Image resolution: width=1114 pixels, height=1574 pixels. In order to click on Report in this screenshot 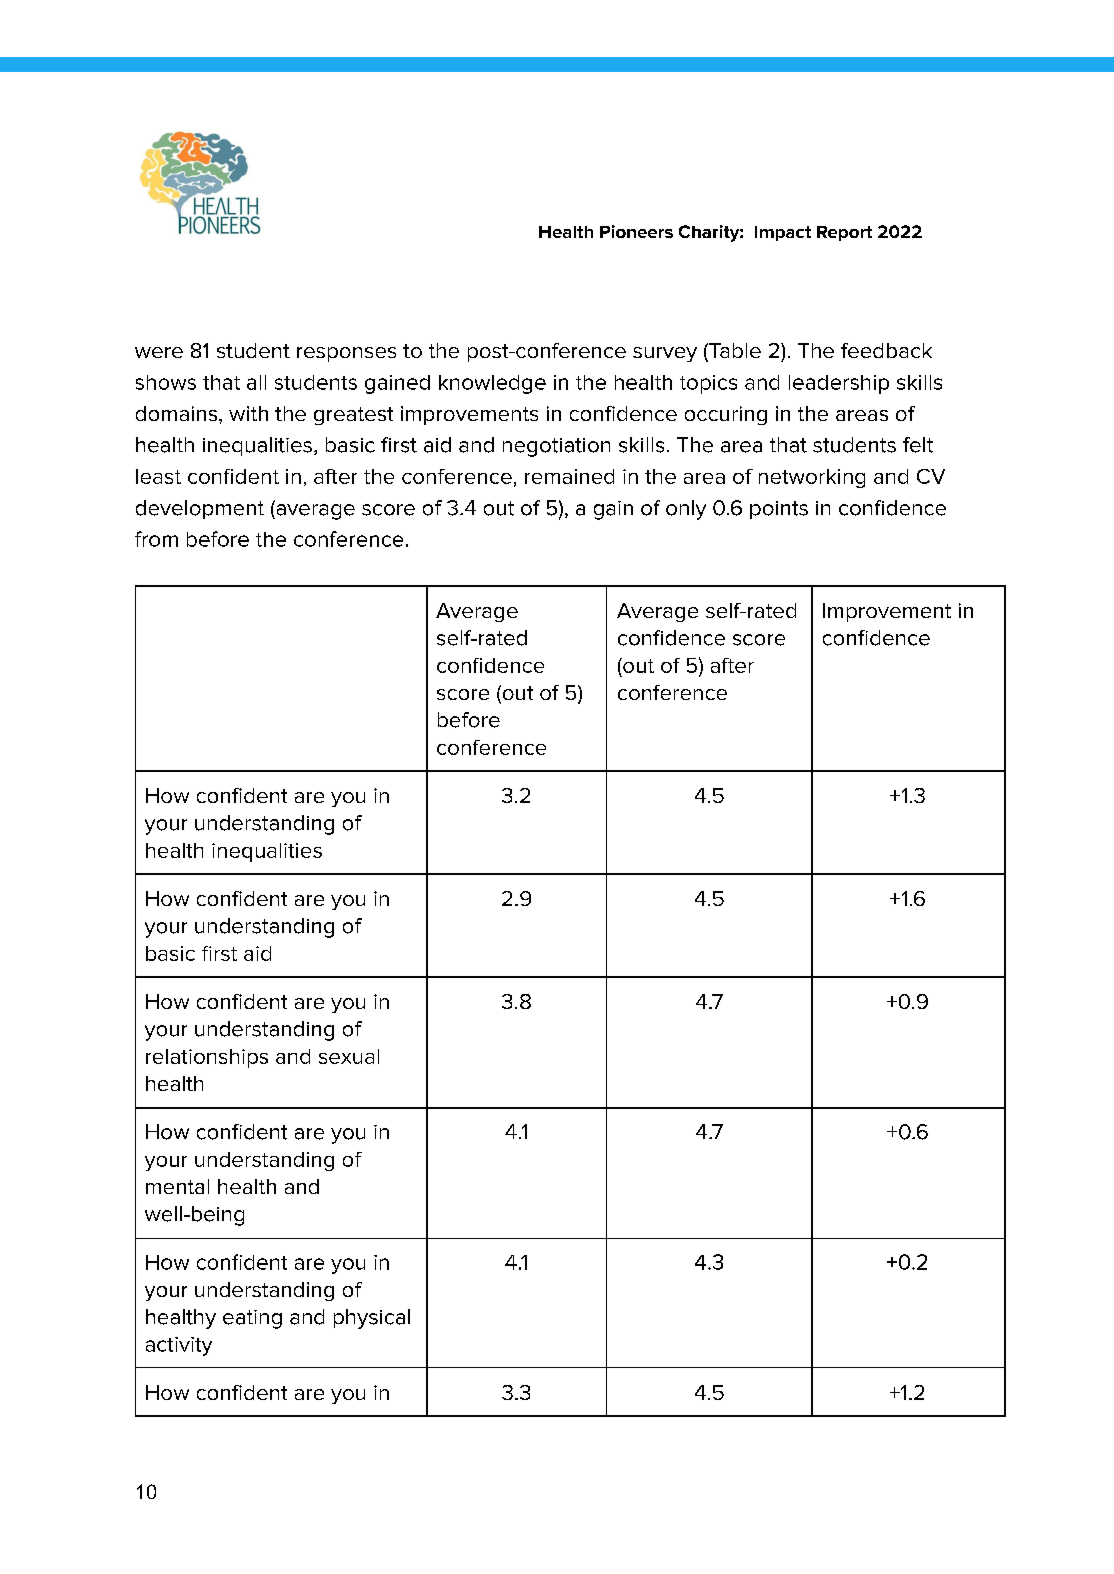, I will do `click(844, 233)`.
